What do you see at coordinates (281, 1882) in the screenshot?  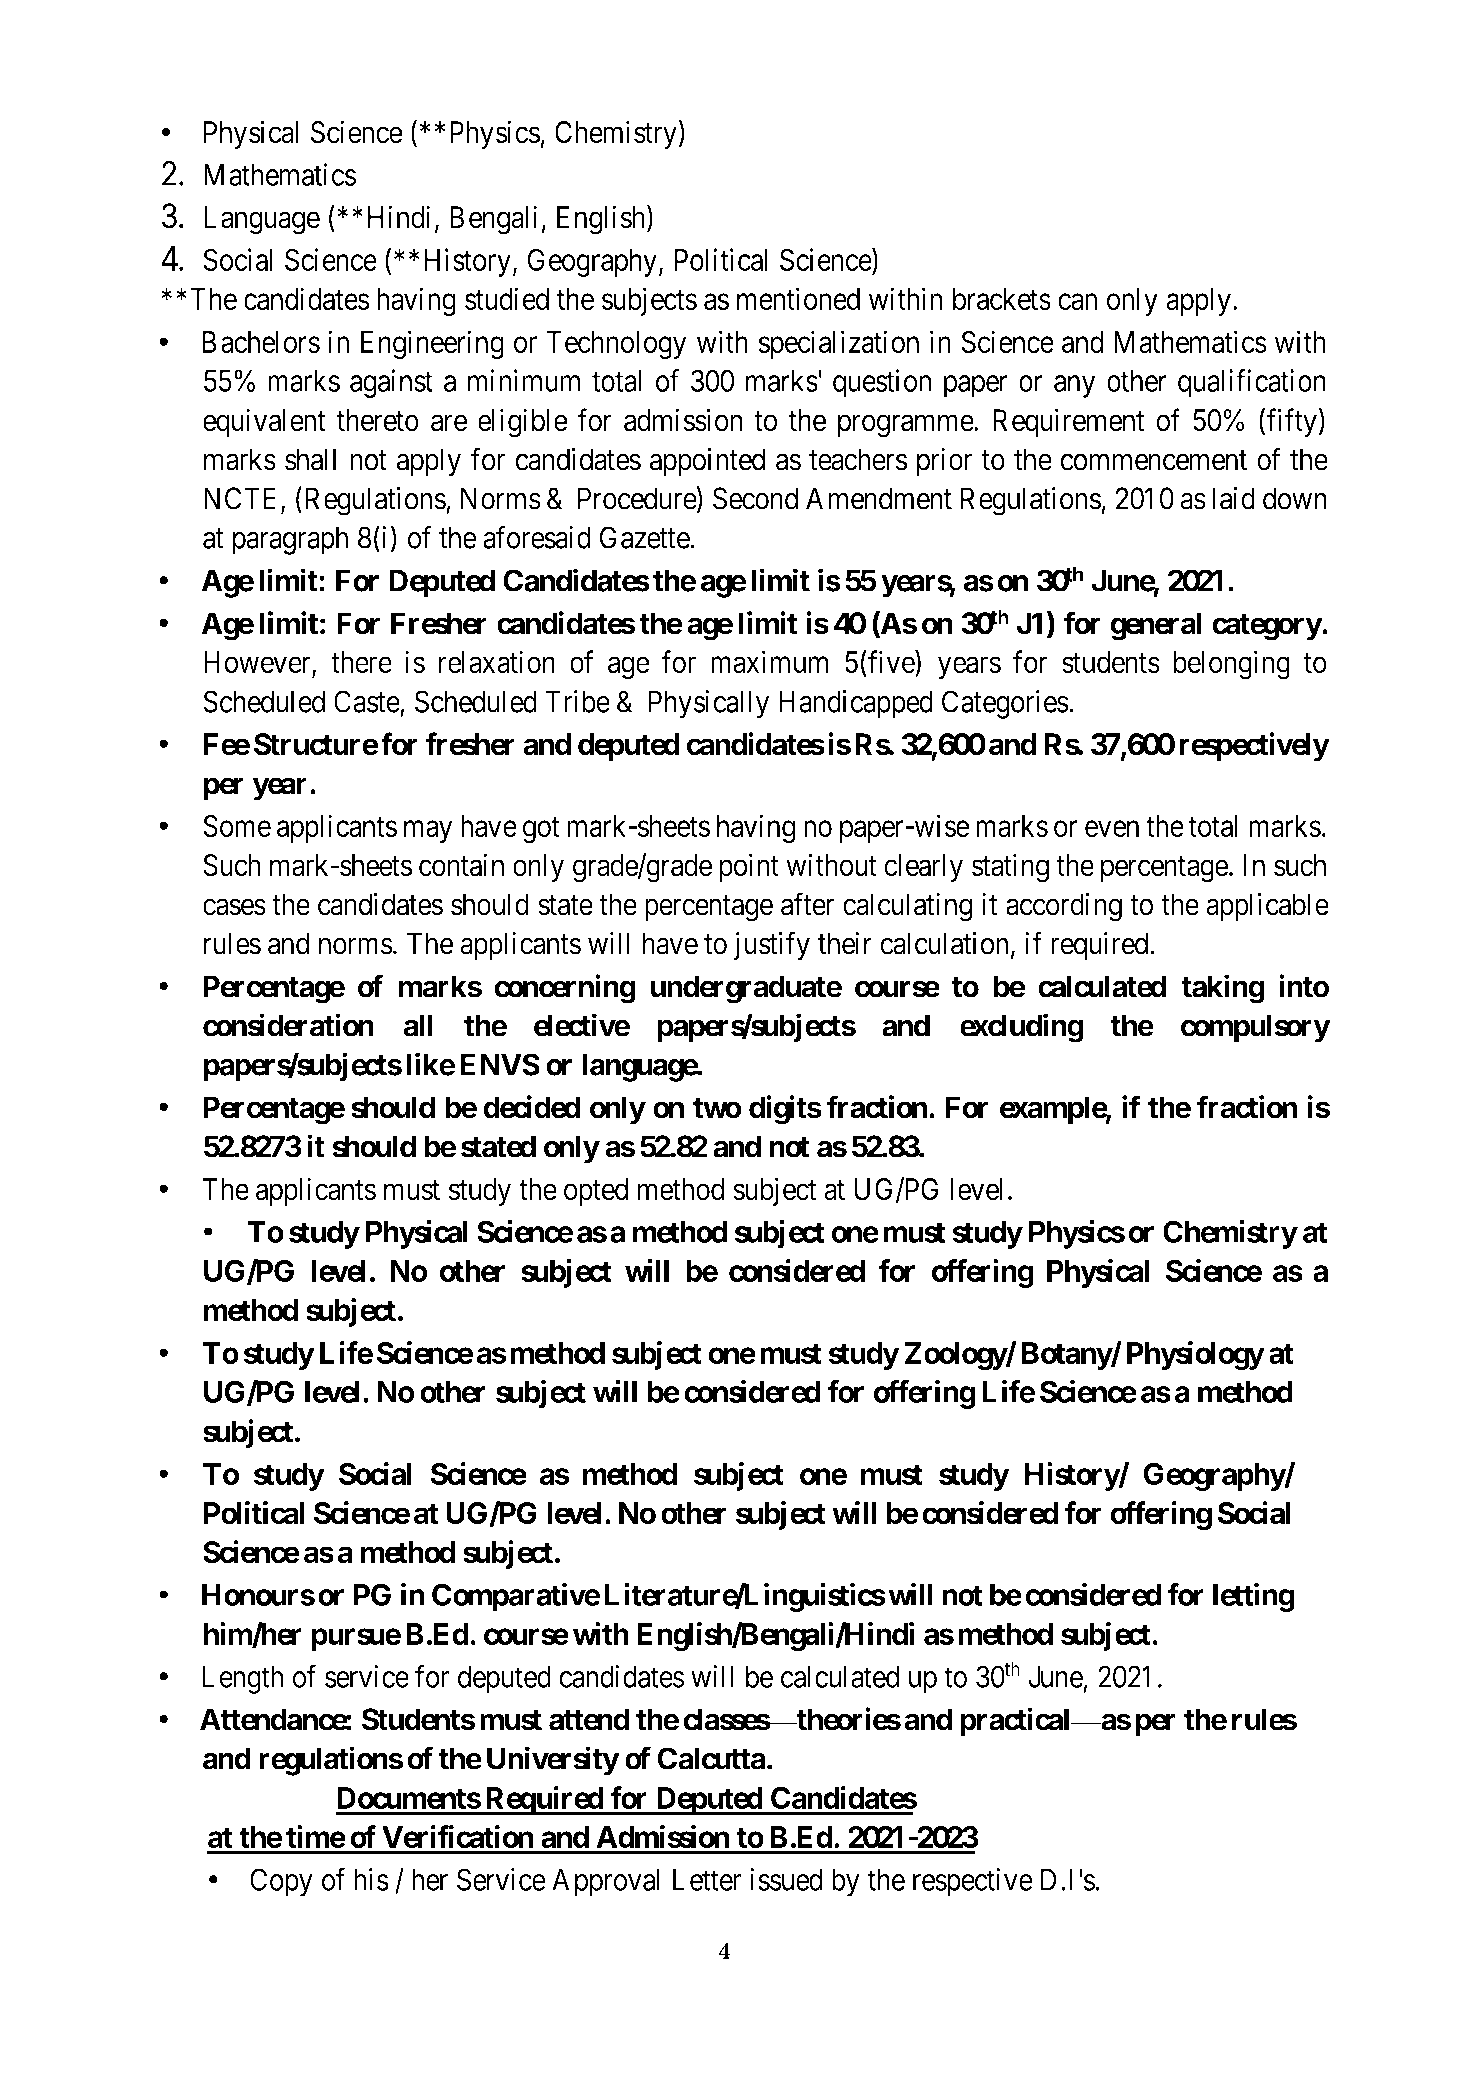 I see `Copy` at bounding box center [281, 1882].
